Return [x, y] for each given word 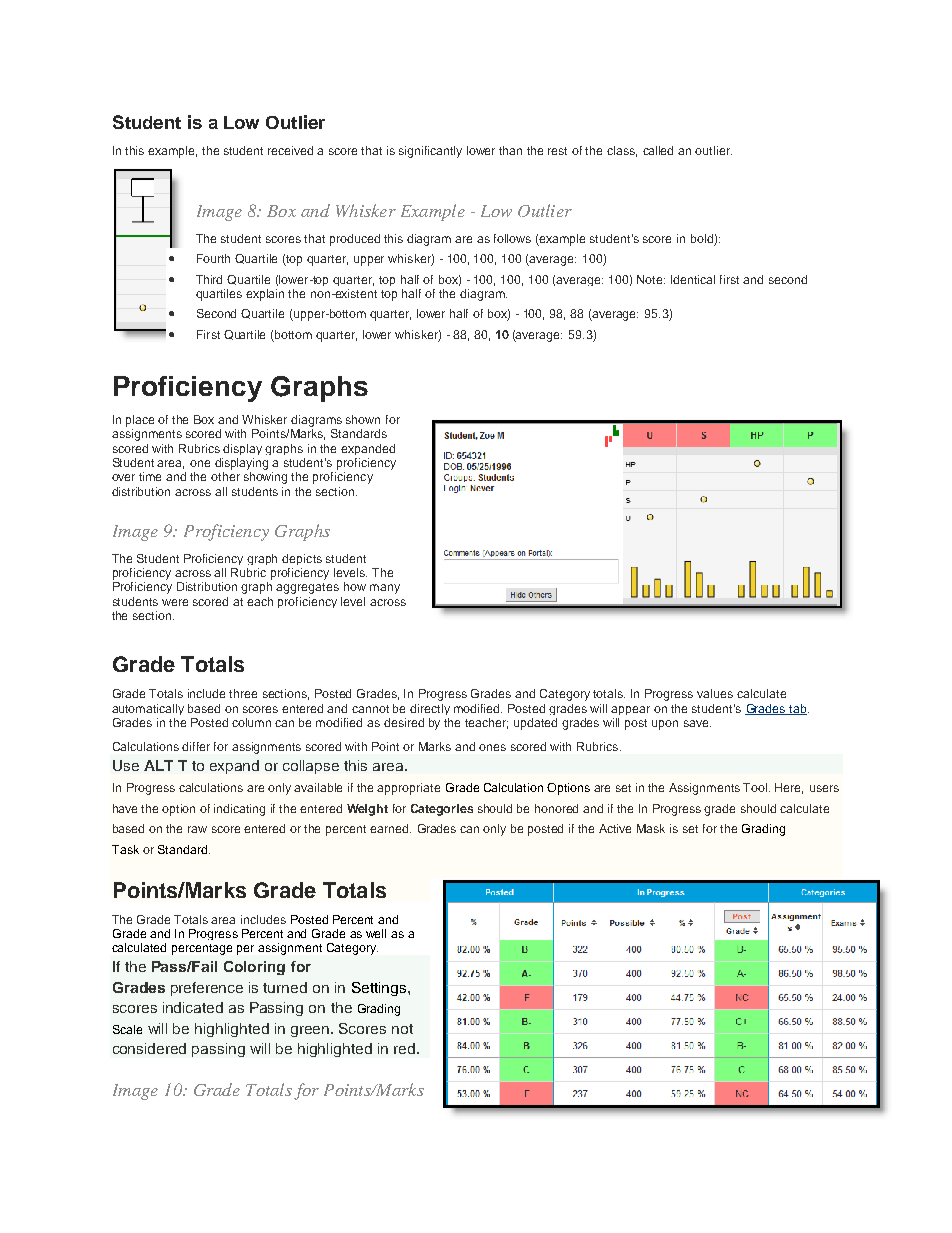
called [658, 150]
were [175, 602]
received [290, 150]
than [510, 150]
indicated [193, 1007]
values [715, 693]
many [385, 589]
